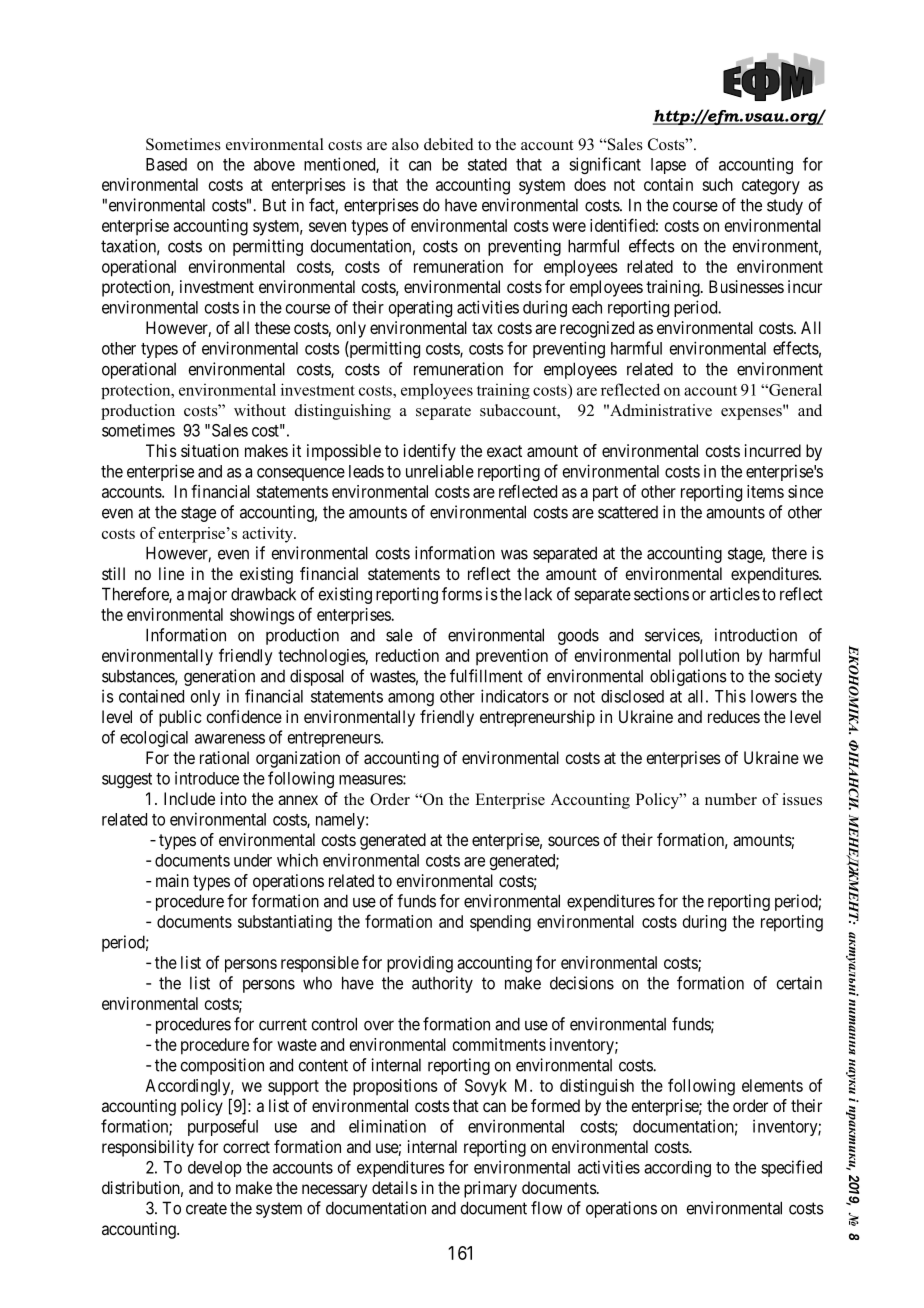 The image size is (924, 1308). Describe the element at coordinates (260, 410) in the image. I see `without` at that location.
